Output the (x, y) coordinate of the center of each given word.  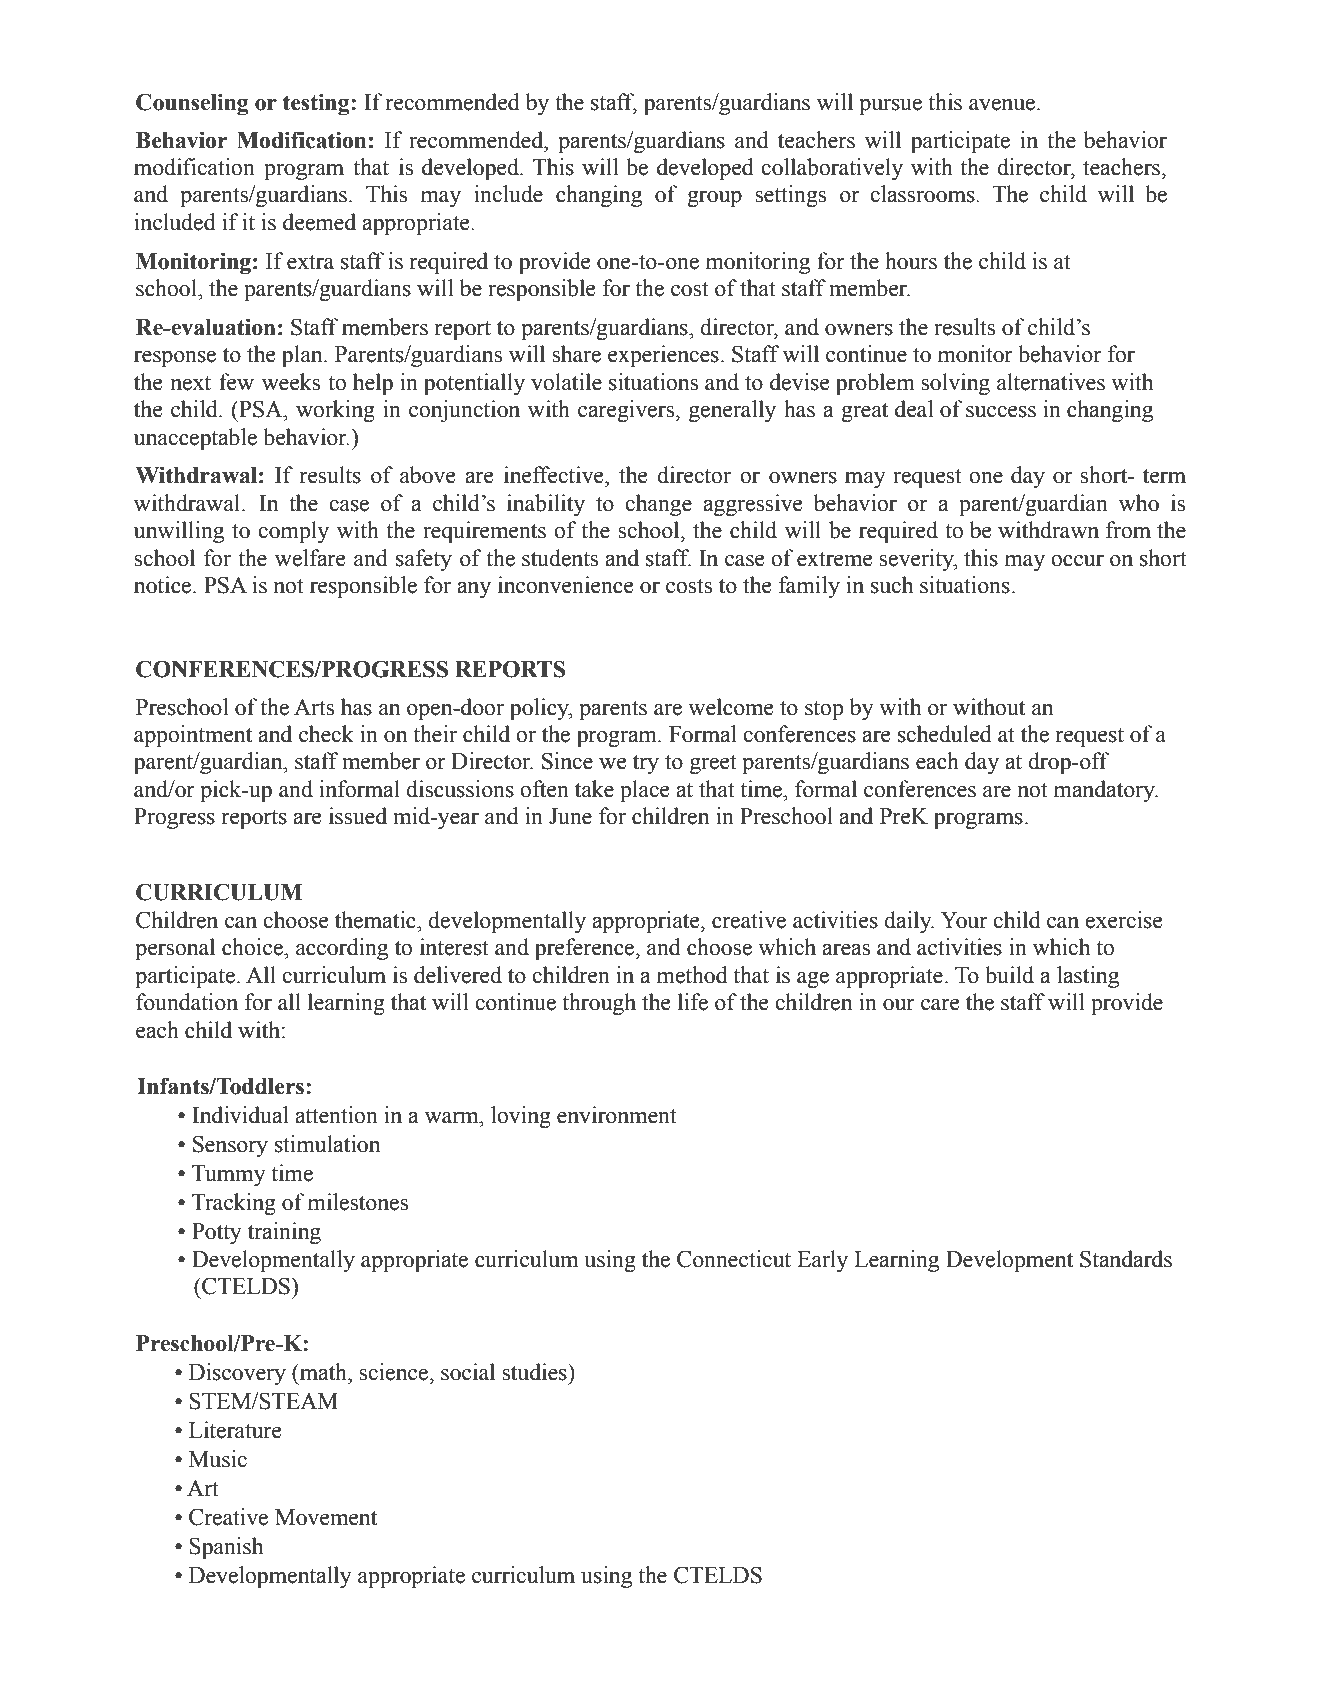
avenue (1003, 105)
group (714, 199)
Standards (1126, 1259)
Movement (326, 1517)
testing (317, 104)
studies (535, 1372)
